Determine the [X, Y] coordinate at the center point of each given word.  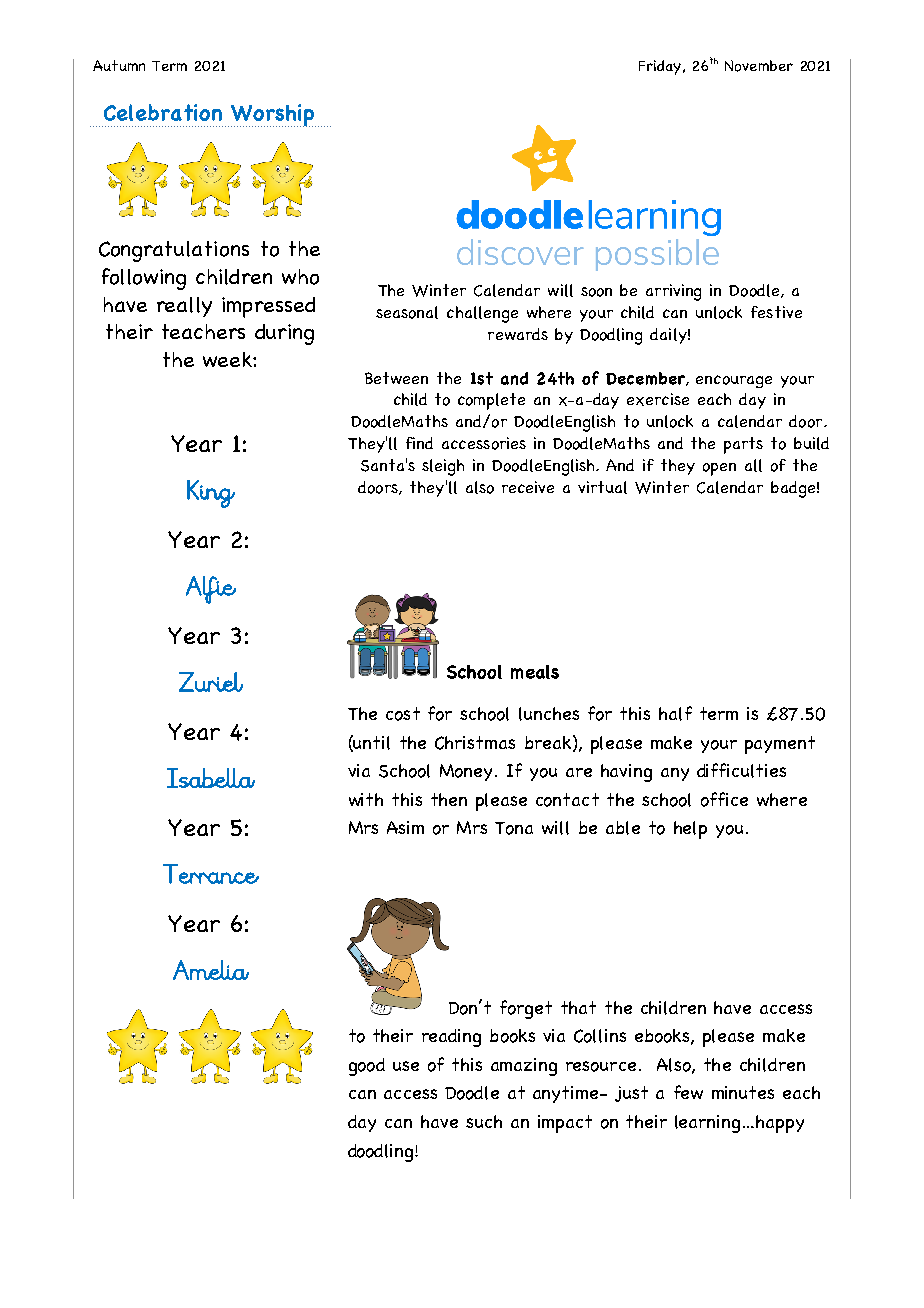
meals [535, 672]
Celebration [163, 112]
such [484, 1121]
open [719, 469]
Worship [273, 115]
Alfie [211, 590]
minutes [743, 1092]
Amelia [211, 970]
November [759, 66]
